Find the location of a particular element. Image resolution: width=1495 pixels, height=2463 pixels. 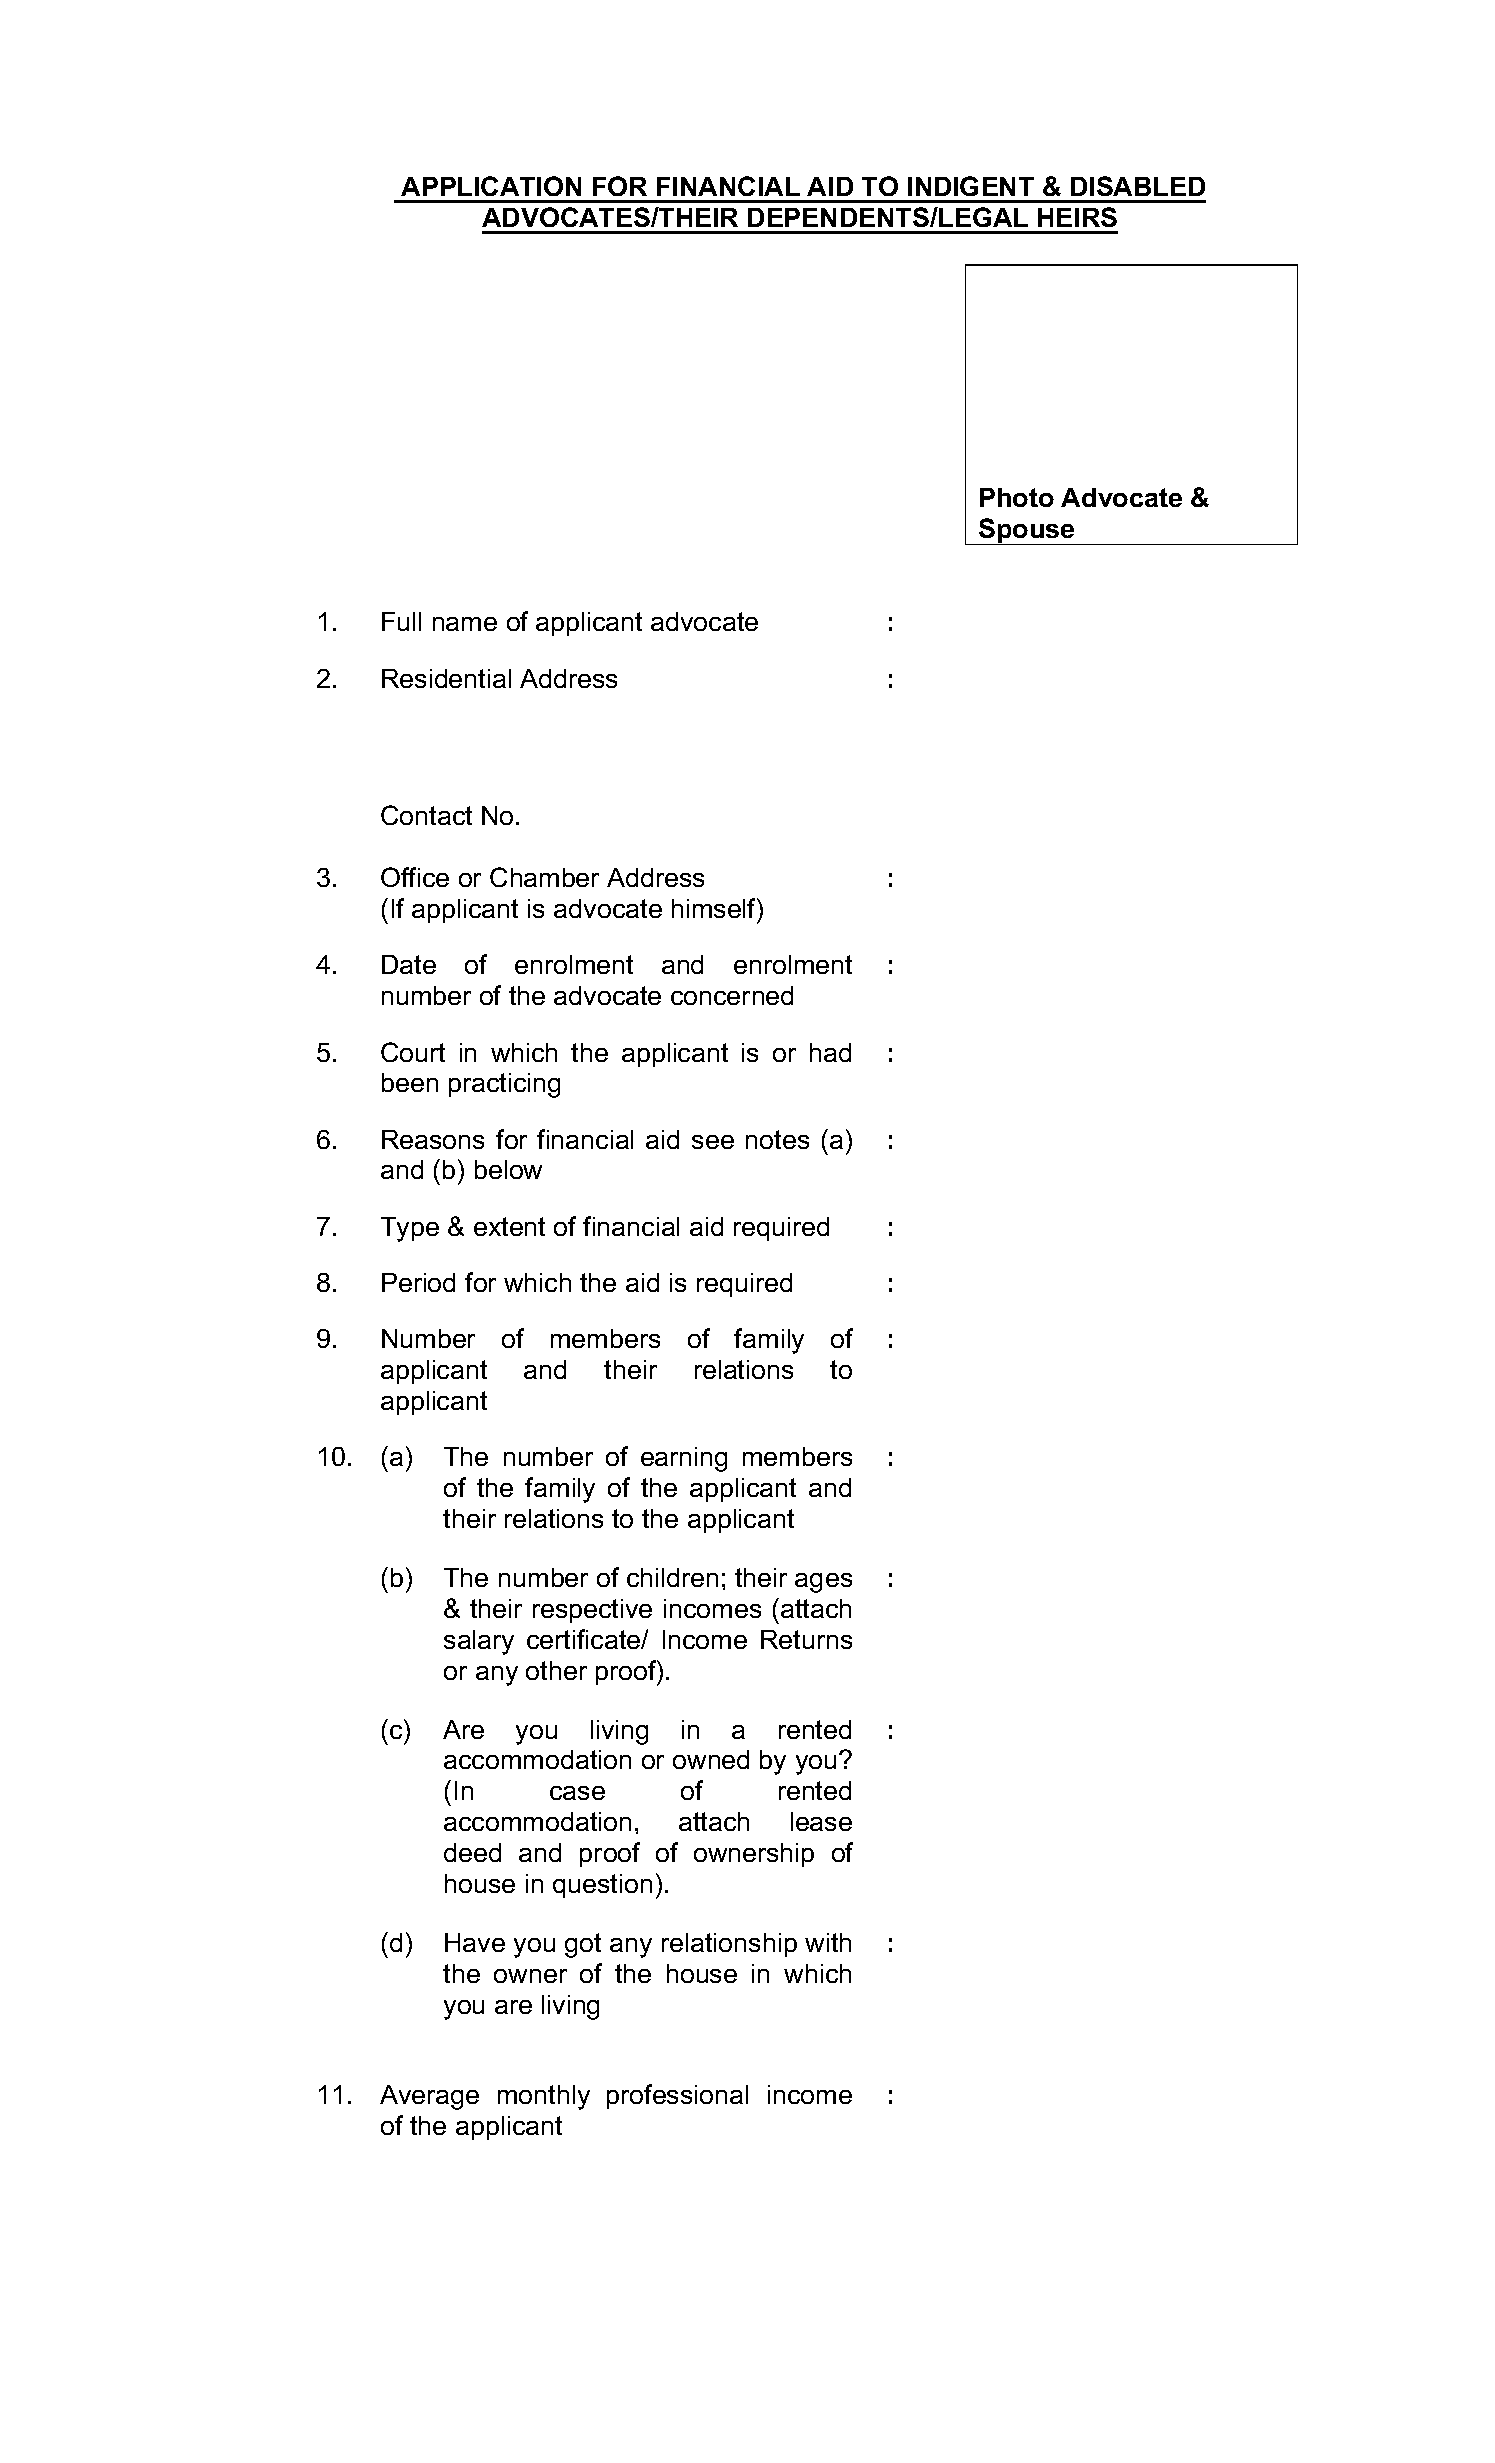

name is located at coordinates (465, 624).
